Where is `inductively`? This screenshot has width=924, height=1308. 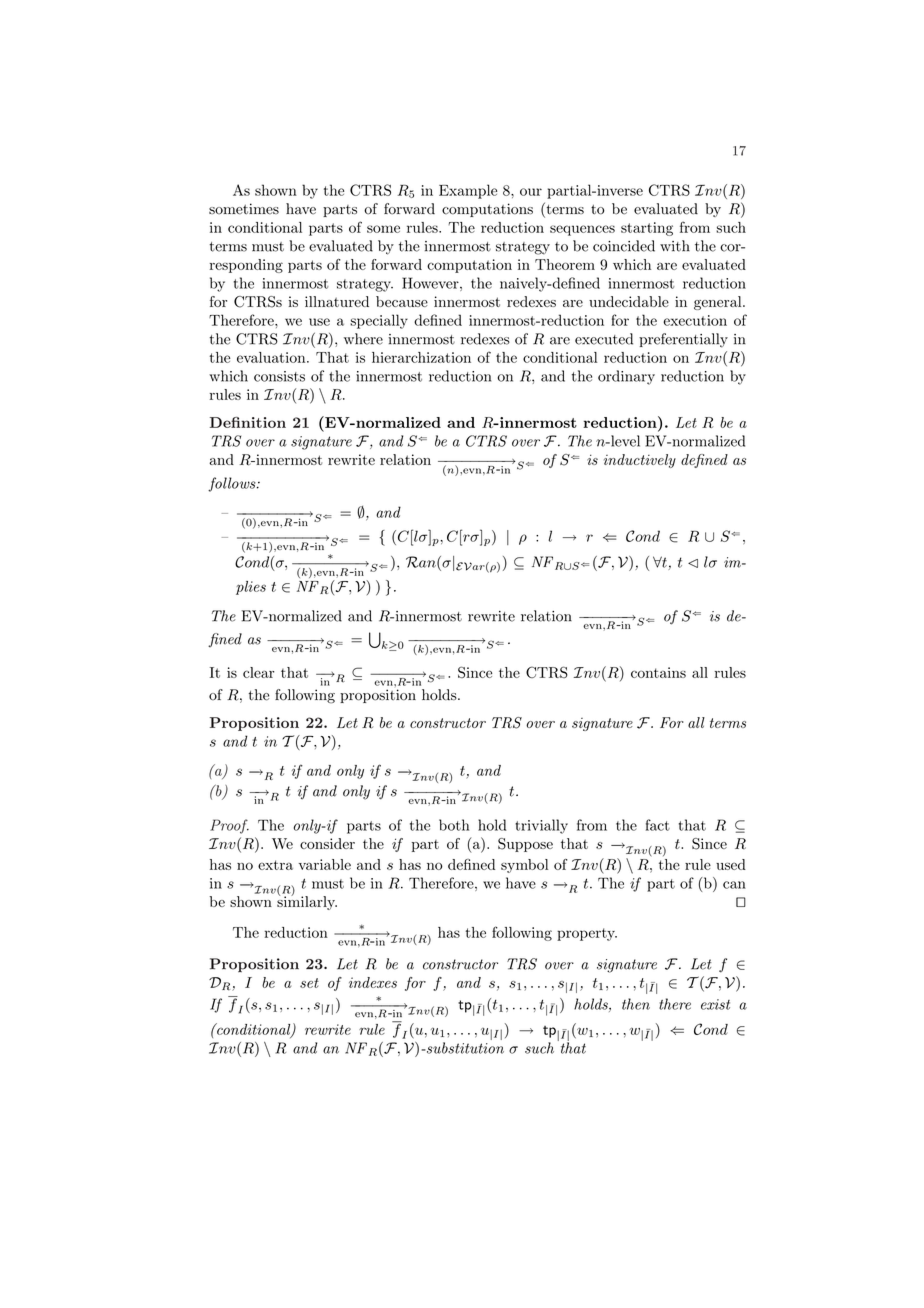 inductively is located at coordinates (640, 461).
